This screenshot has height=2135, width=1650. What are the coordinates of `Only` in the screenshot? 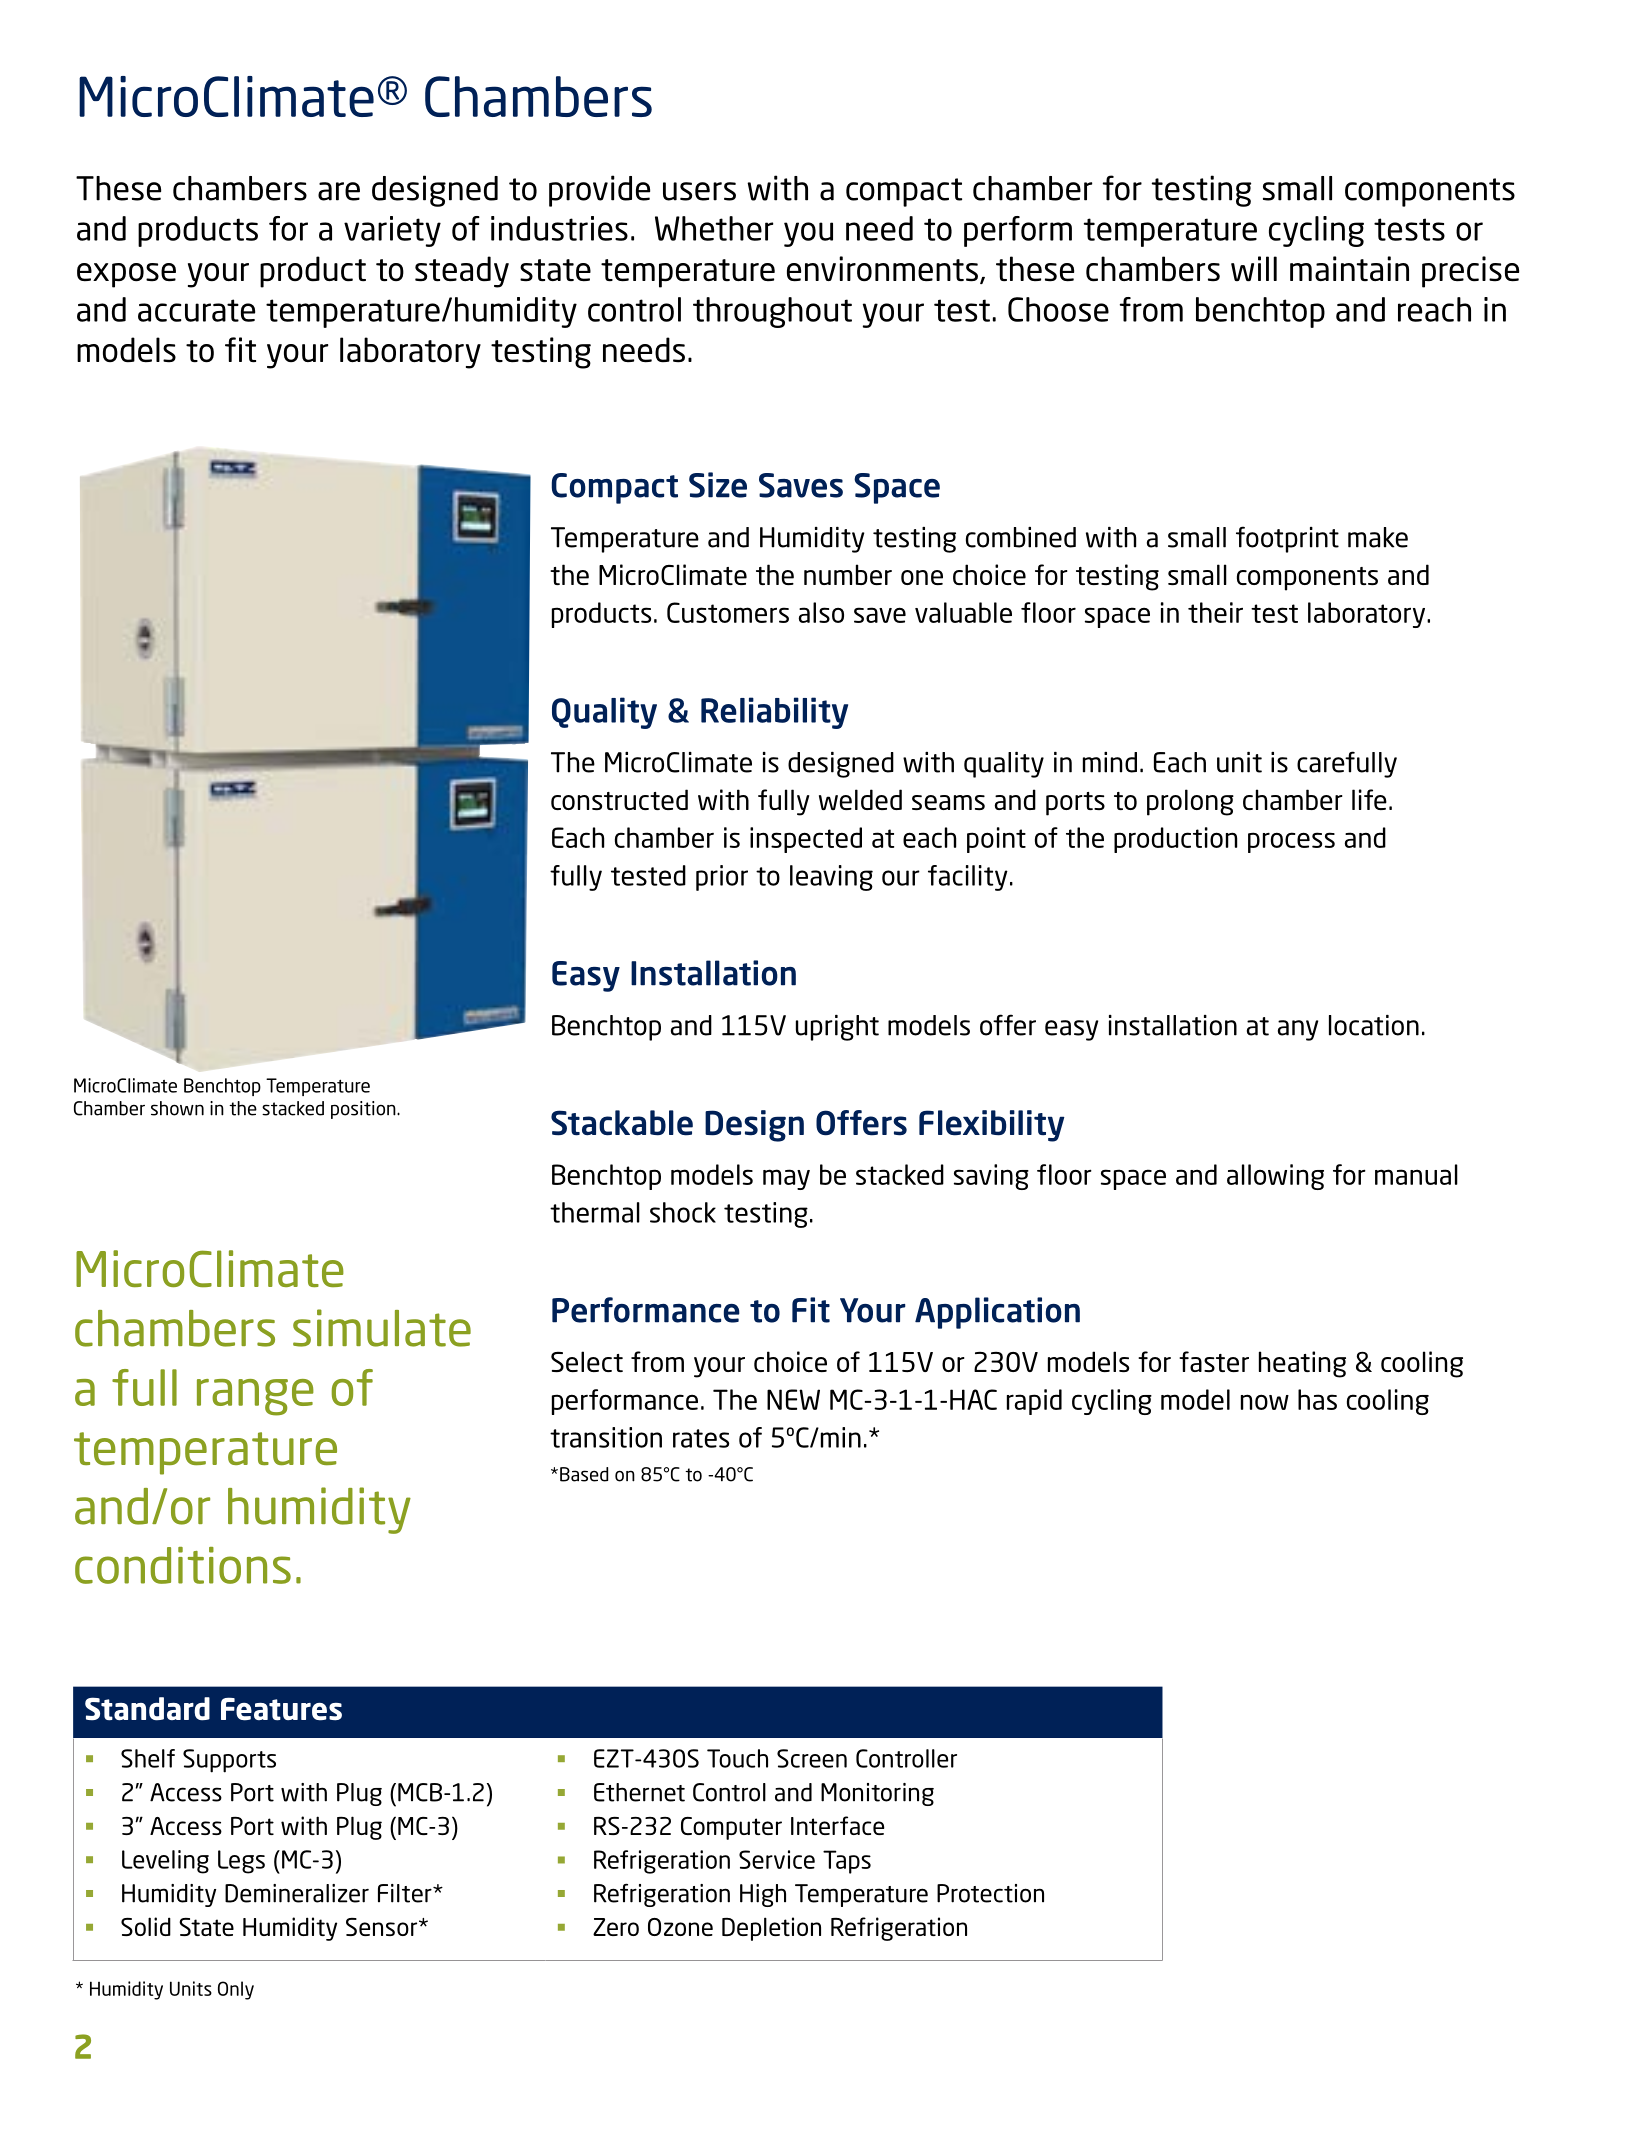 It's located at (236, 1990).
